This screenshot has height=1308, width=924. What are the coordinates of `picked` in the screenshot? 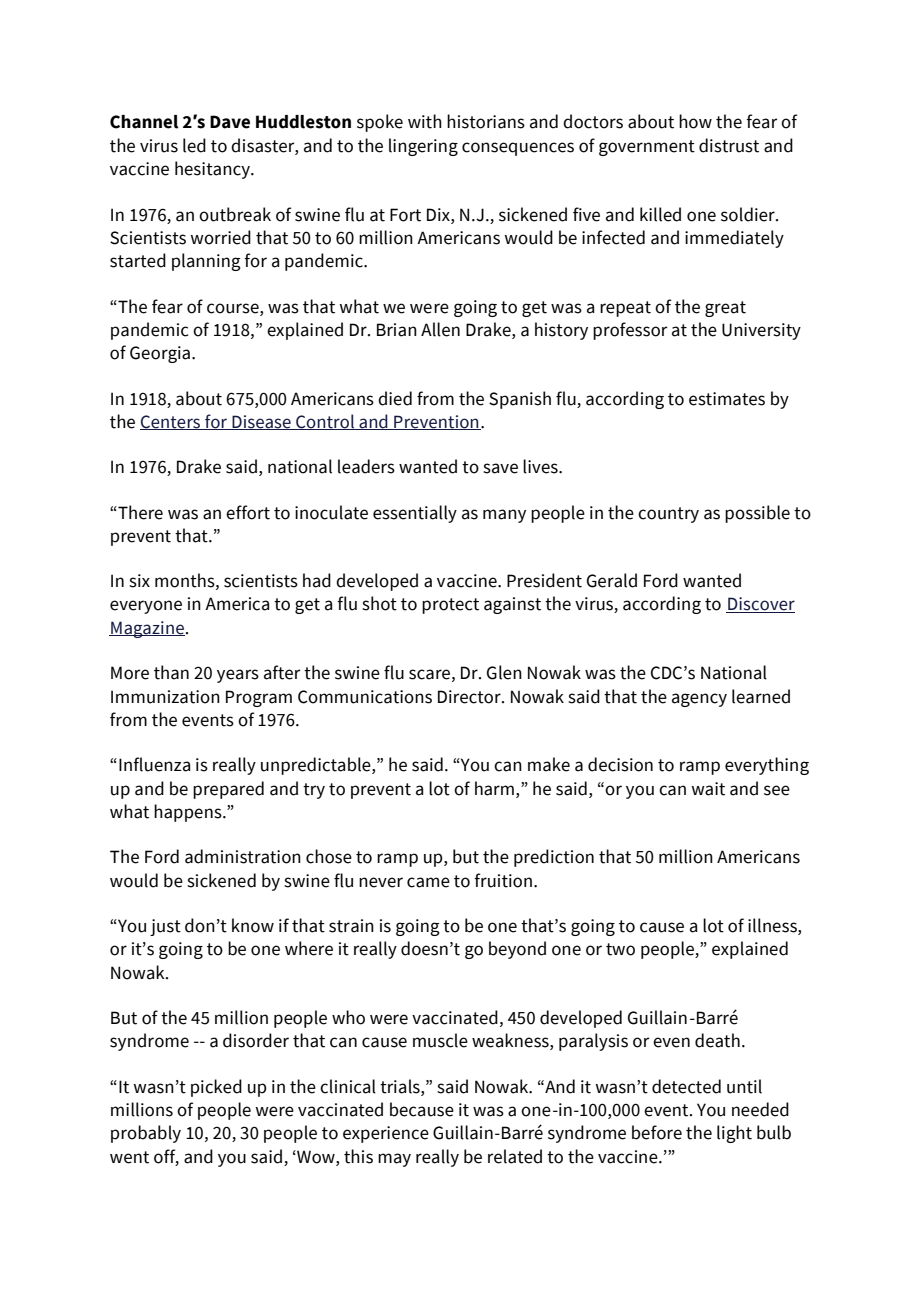 It's located at (216, 1088).
